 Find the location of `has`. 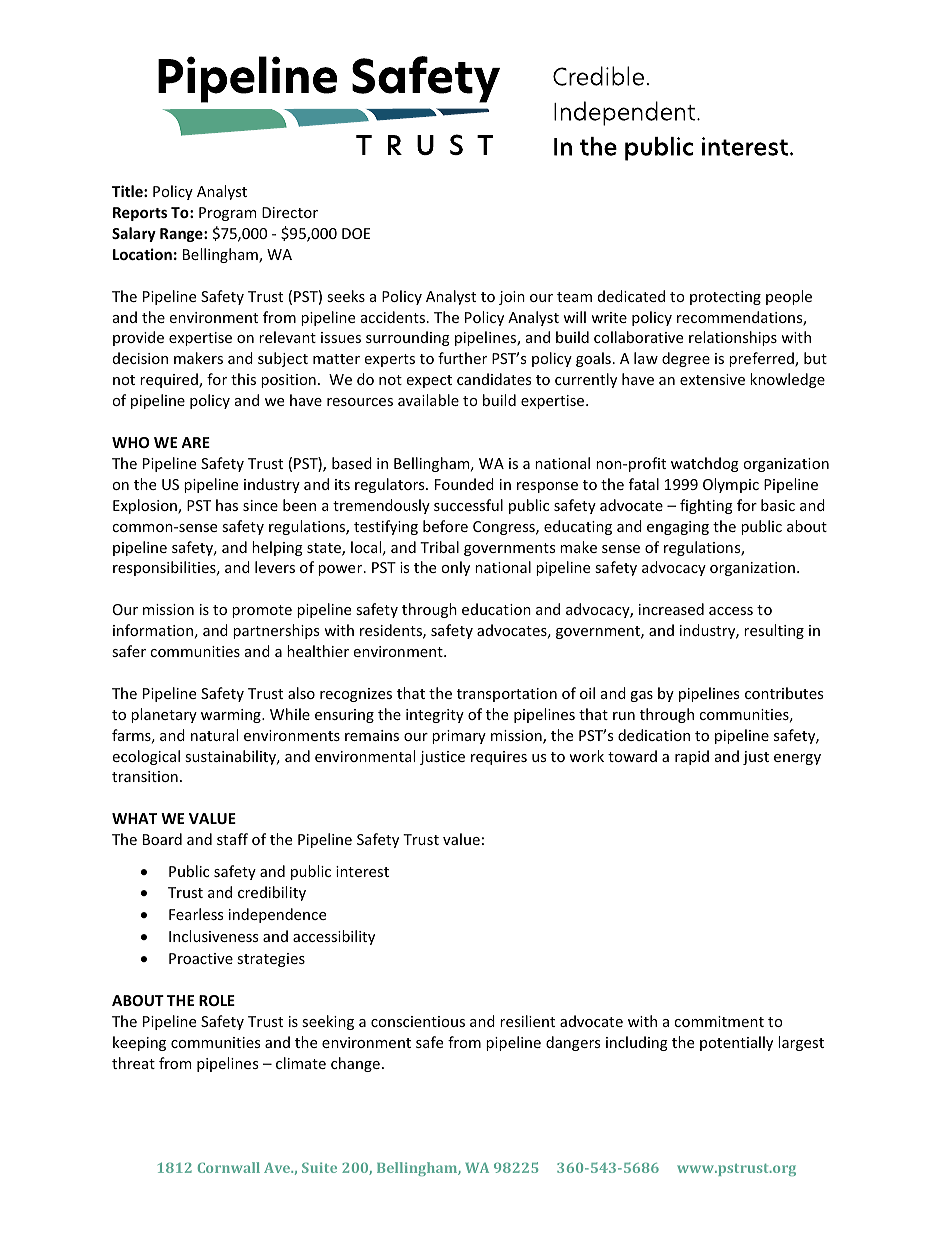

has is located at coordinates (227, 505).
